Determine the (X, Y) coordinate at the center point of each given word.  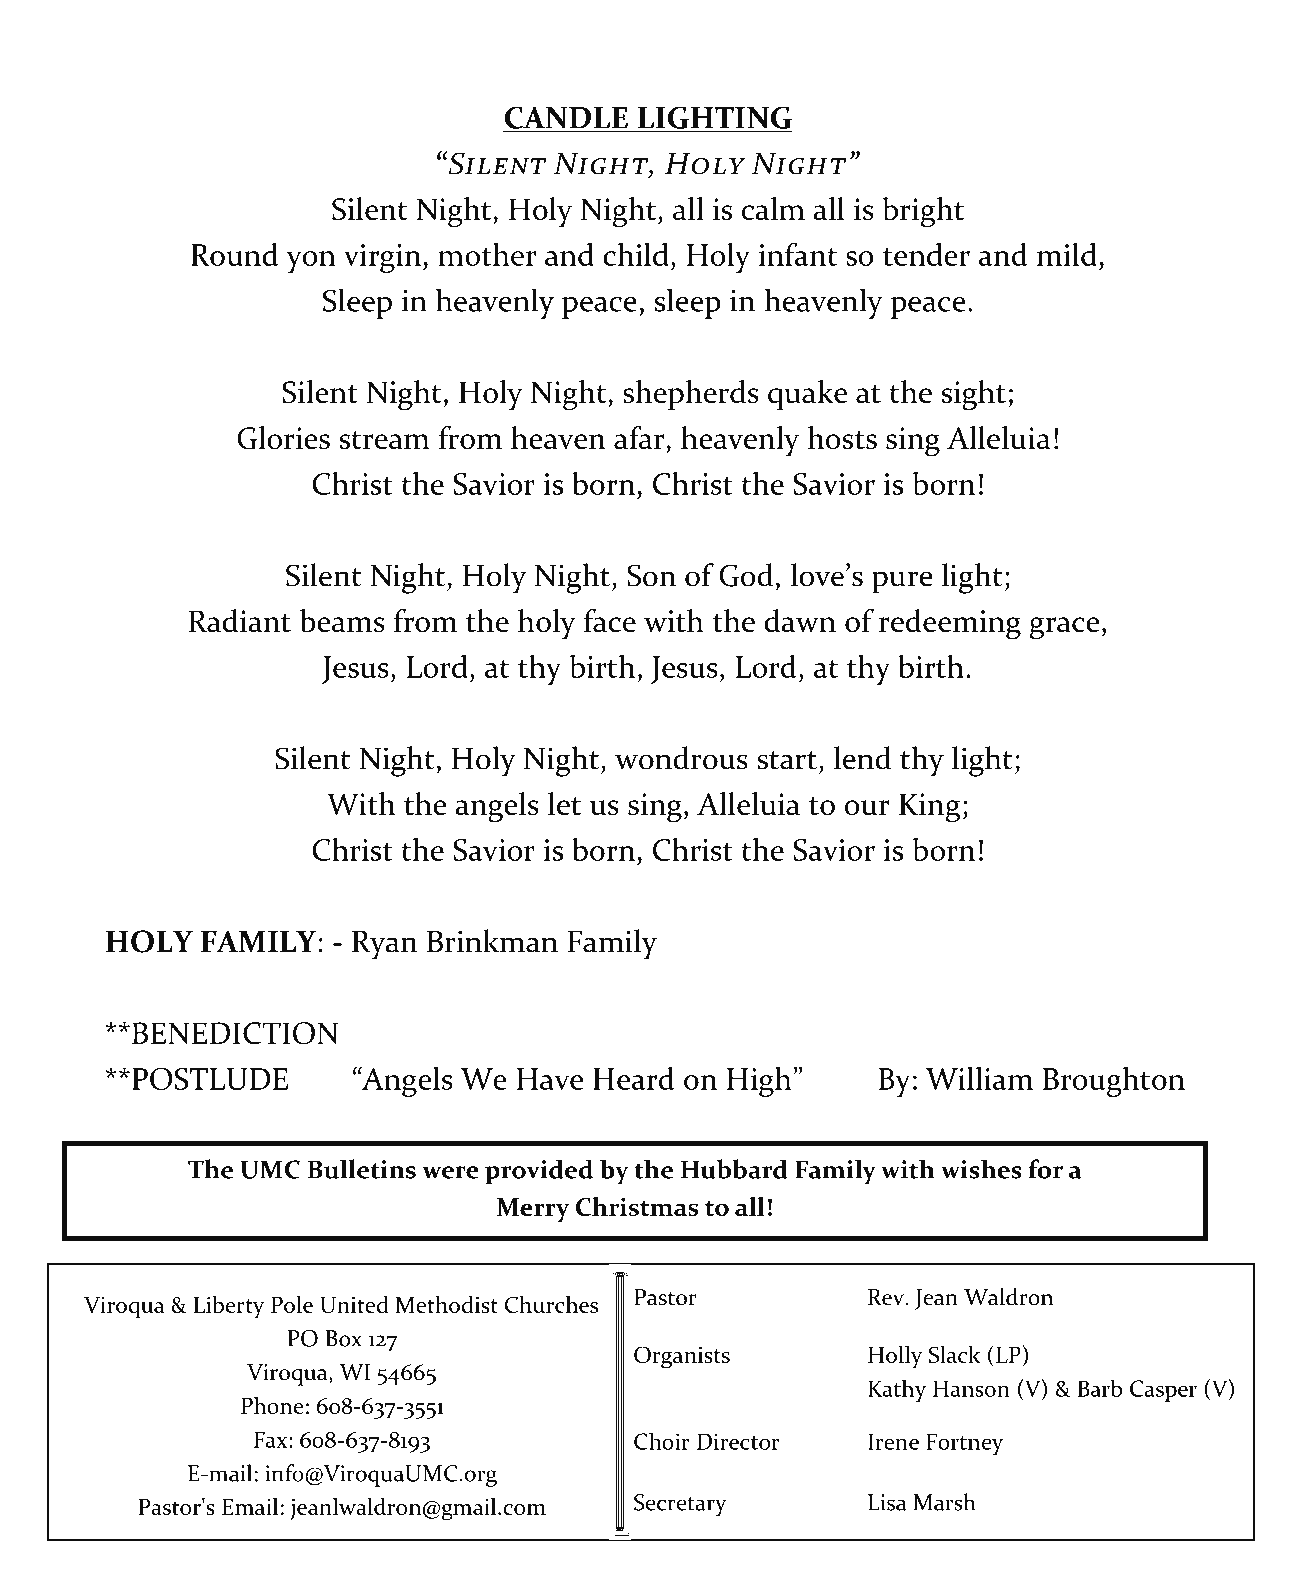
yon (311, 262)
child (636, 254)
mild (1067, 254)
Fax (272, 1439)
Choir (662, 1441)
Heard (634, 1078)
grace (1065, 628)
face (610, 620)
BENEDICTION (235, 1033)
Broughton (1114, 1082)
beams (342, 620)
